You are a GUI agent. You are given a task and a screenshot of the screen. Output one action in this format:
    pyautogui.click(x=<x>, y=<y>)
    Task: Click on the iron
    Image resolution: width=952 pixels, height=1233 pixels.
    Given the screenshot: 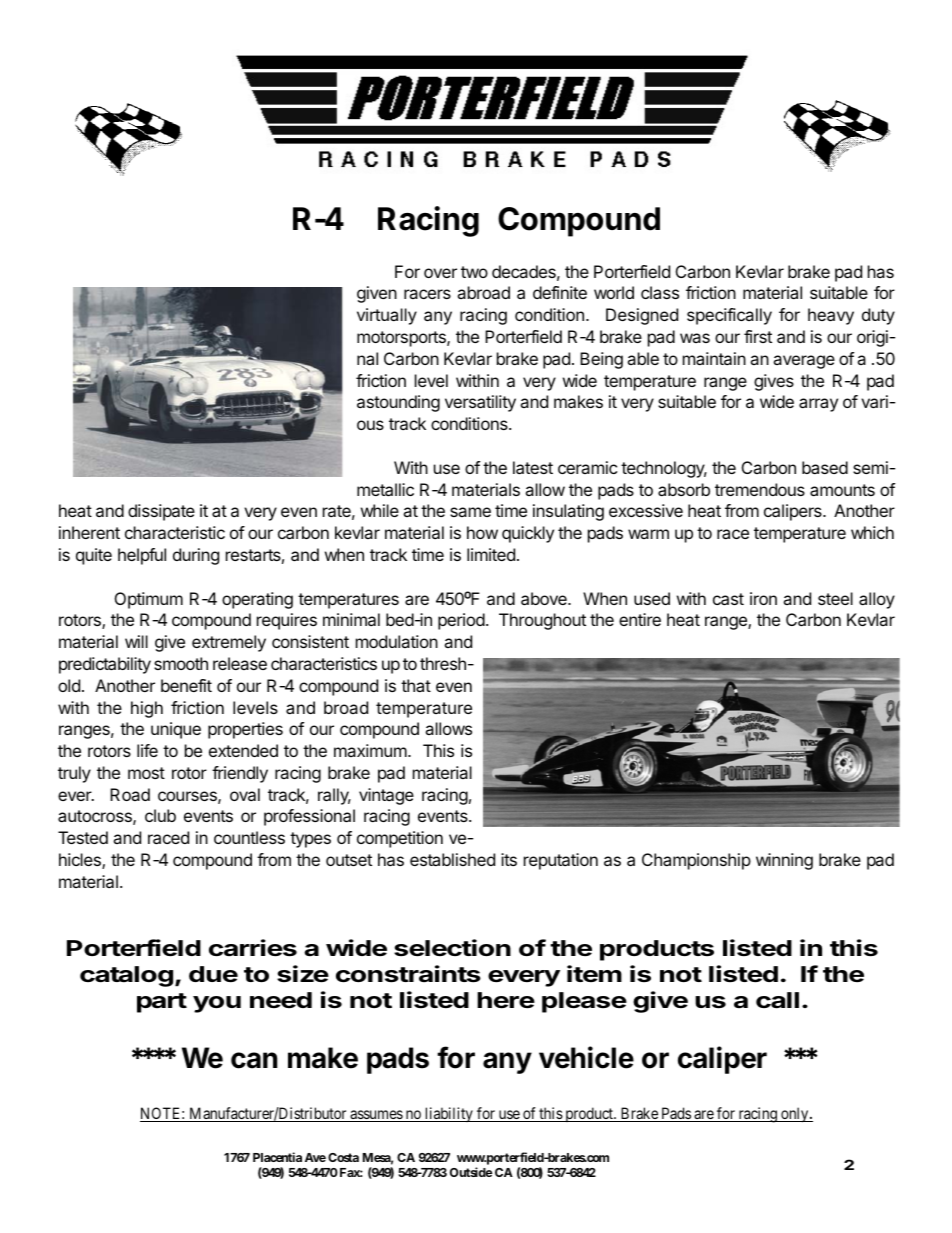 What is the action you would take?
    pyautogui.click(x=763, y=598)
